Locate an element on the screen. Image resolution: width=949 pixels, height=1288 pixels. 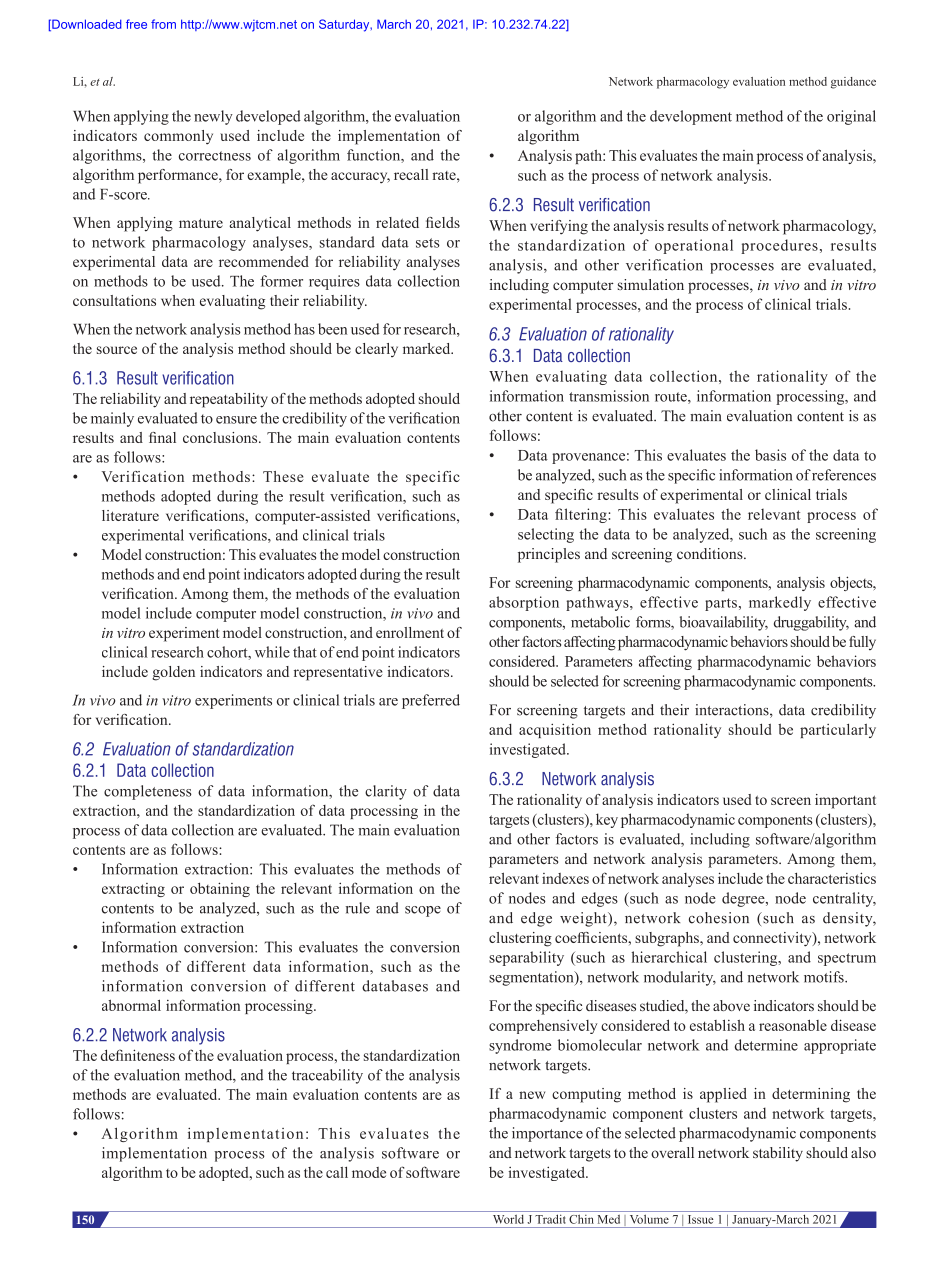
golden is located at coordinates (173, 673).
